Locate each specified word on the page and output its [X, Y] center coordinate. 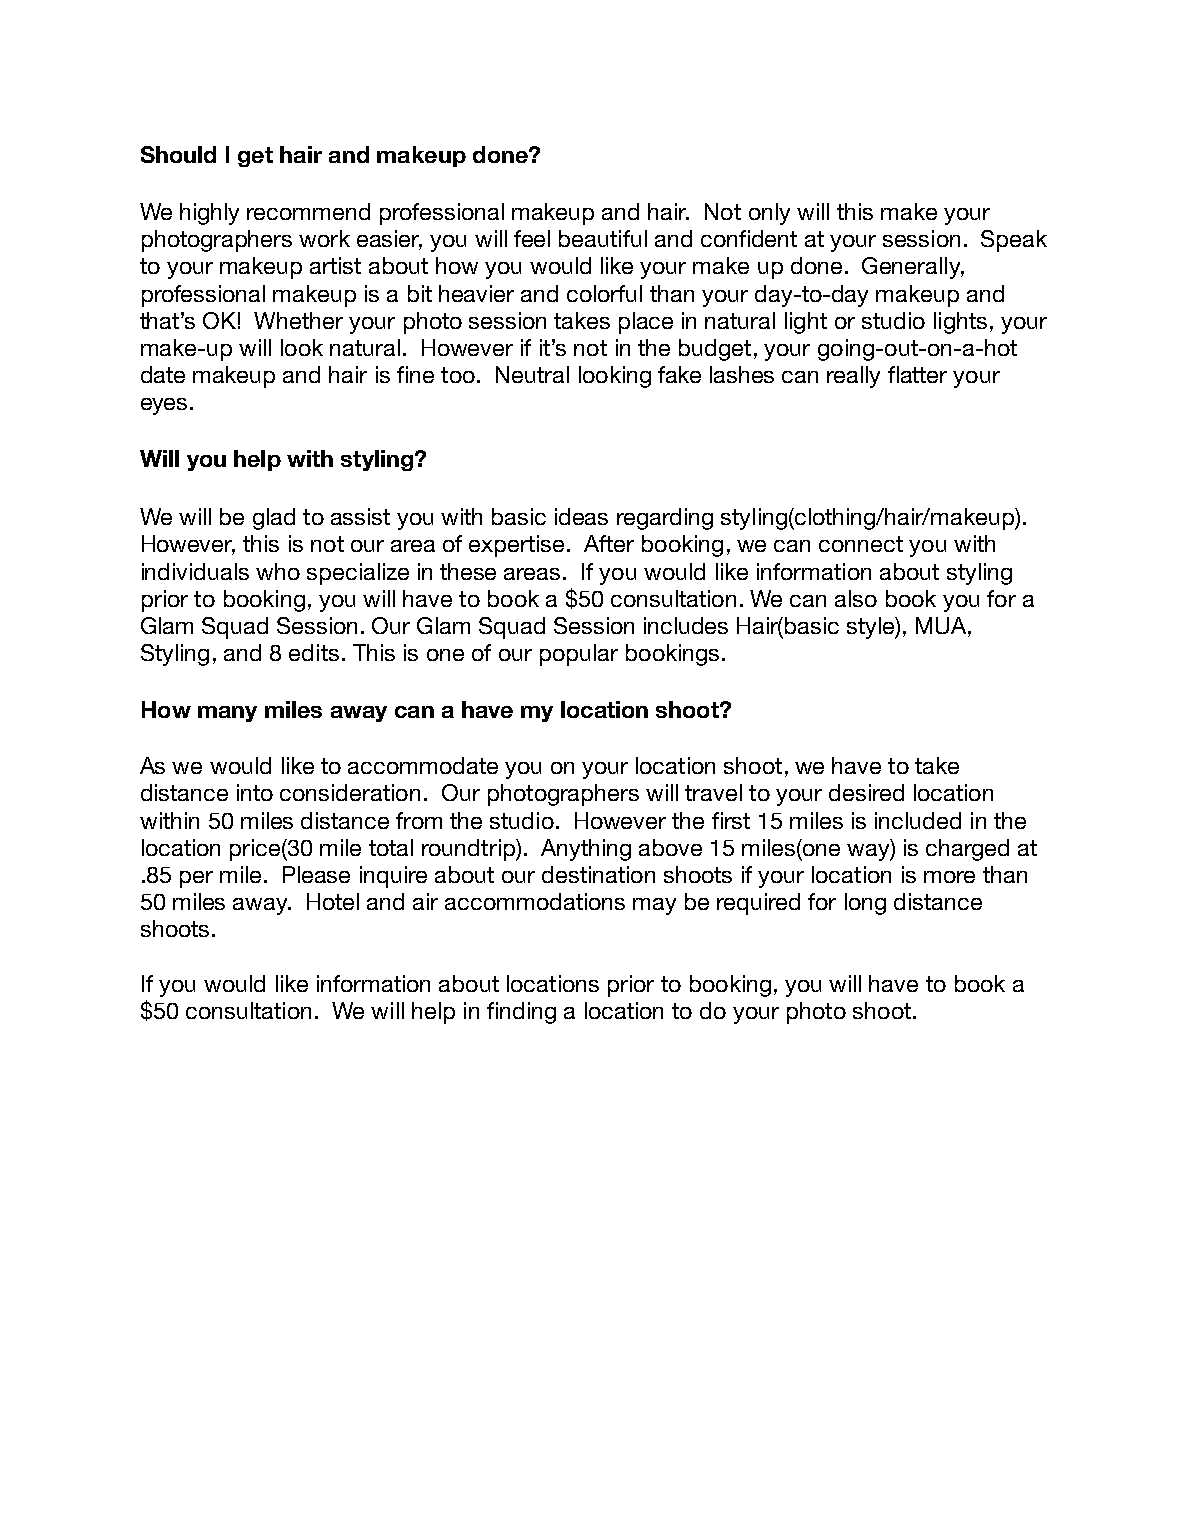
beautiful [603, 238]
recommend [308, 211]
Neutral [532, 374]
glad [274, 519]
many [227, 714]
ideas [581, 516]
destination [598, 874]
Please [316, 874]
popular [579, 655]
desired [866, 792]
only [769, 214]
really [853, 377]
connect [861, 544]
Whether [298, 320]
